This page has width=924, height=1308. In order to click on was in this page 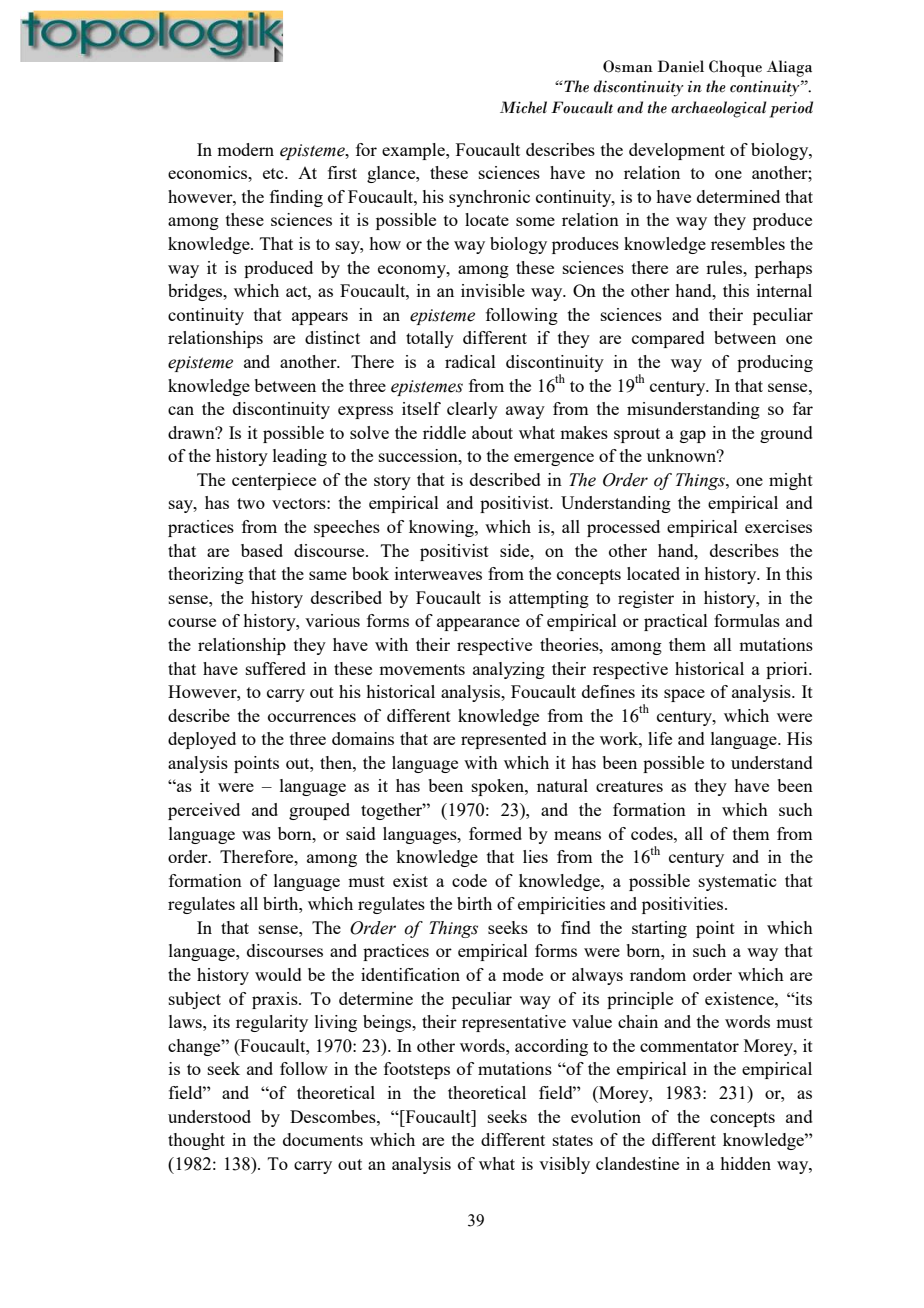, I will do `click(256, 835)`.
